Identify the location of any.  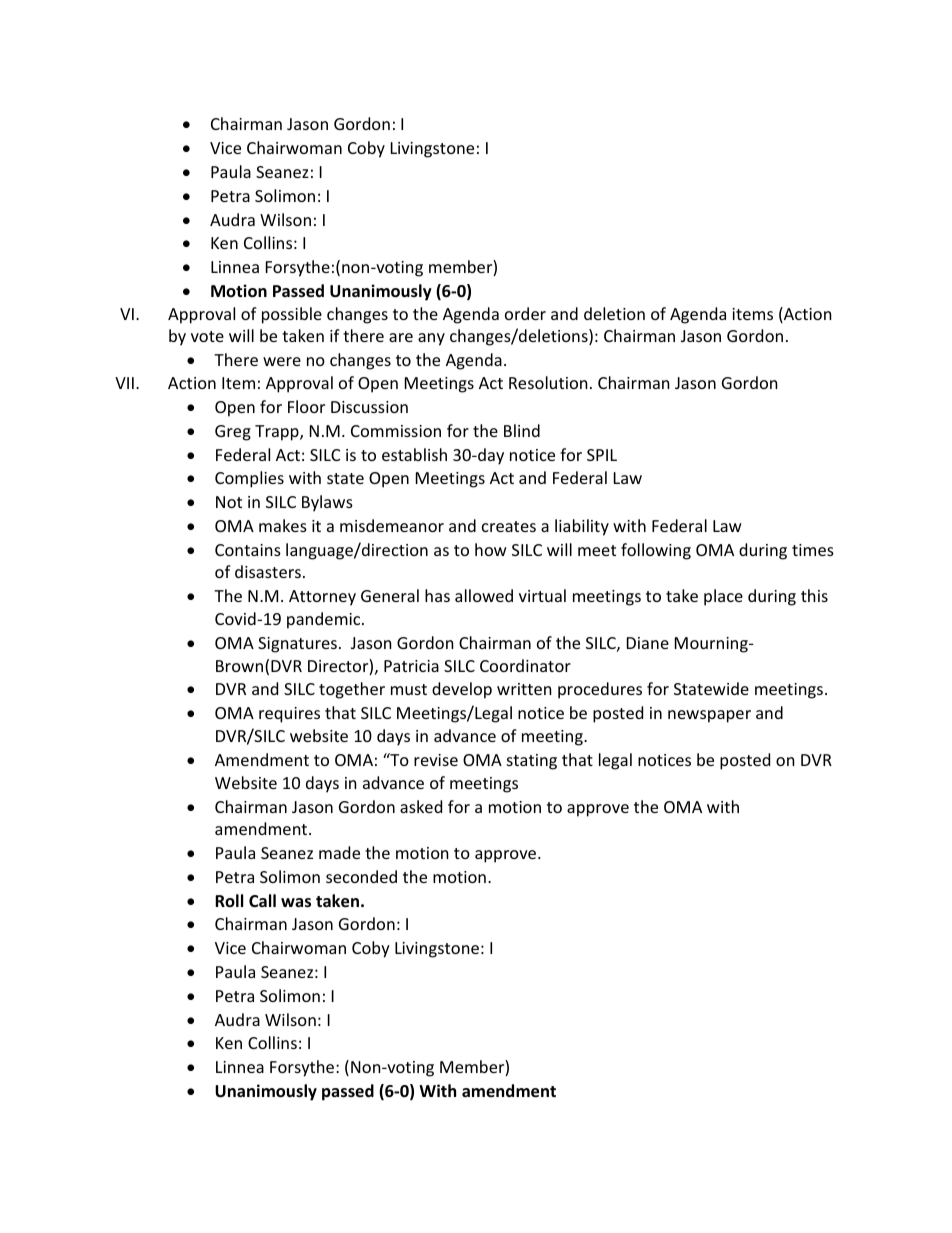
(431, 339).
